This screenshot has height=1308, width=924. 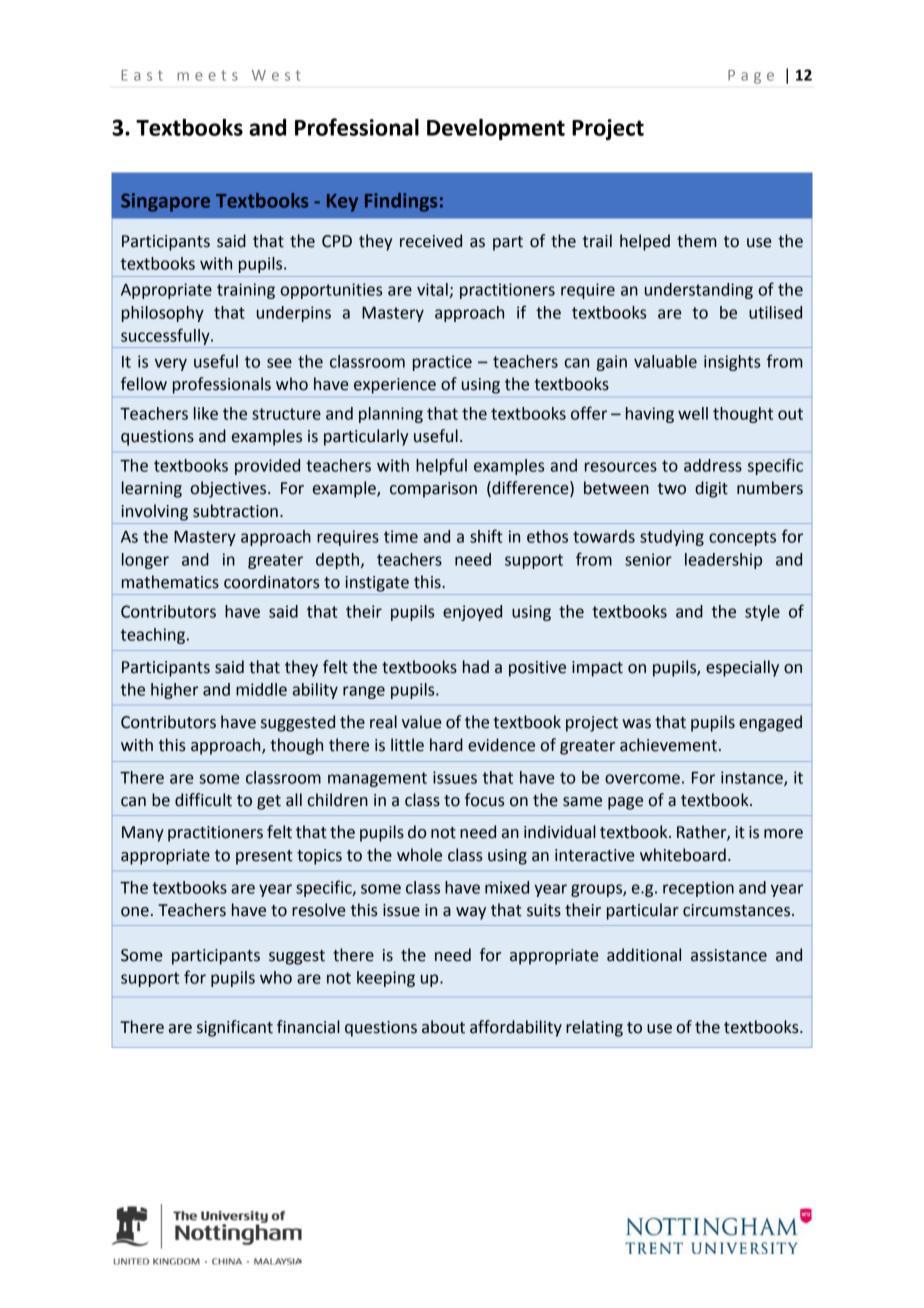 What do you see at coordinates (443, 1027) in the screenshot?
I see `about` at bounding box center [443, 1027].
